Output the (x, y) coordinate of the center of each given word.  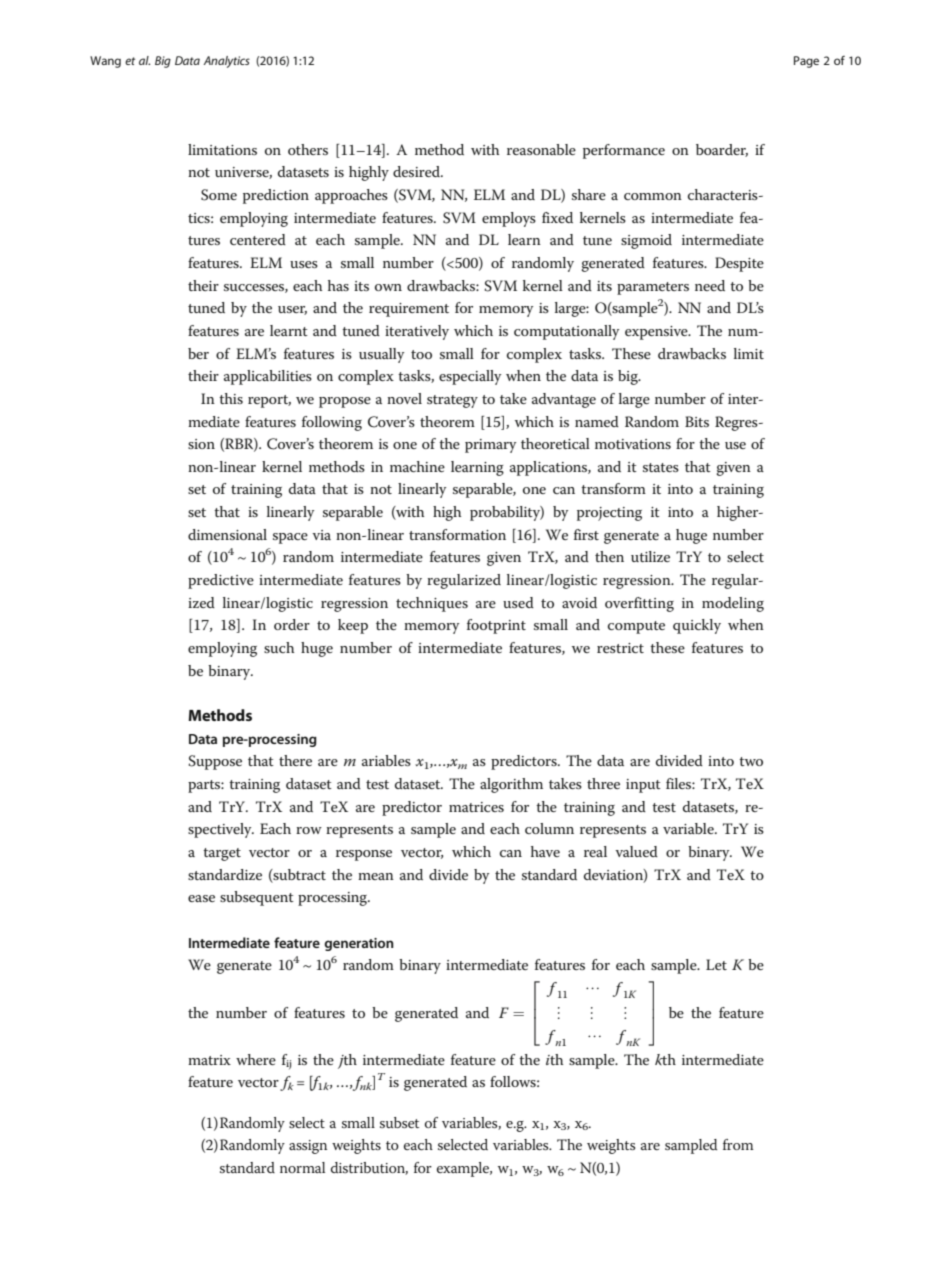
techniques (432, 604)
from (738, 1144)
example (464, 1169)
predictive (221, 581)
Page (806, 62)
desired (417, 171)
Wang (105, 62)
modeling (733, 604)
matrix (209, 1060)
